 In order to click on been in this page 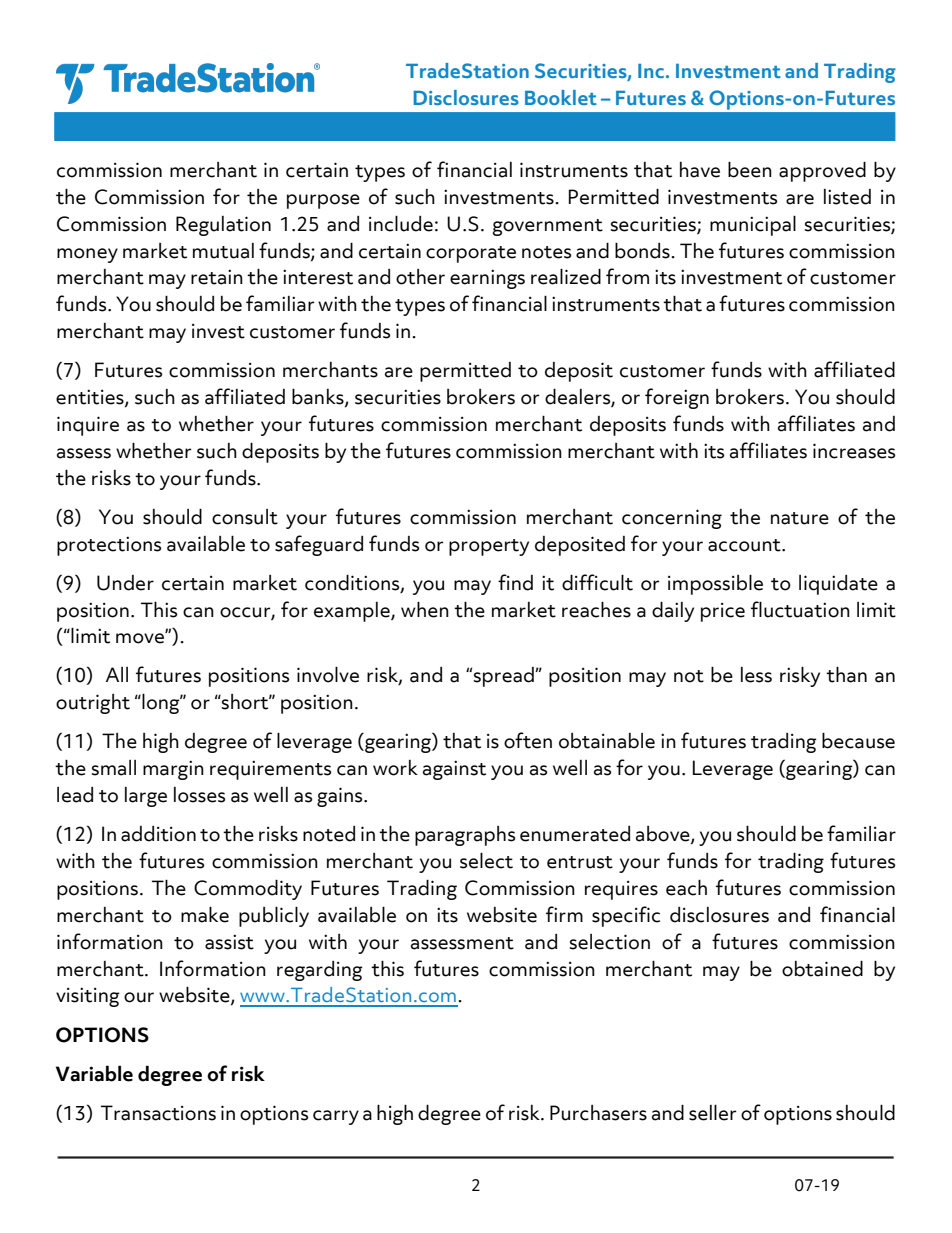, I will do `click(750, 170)`.
